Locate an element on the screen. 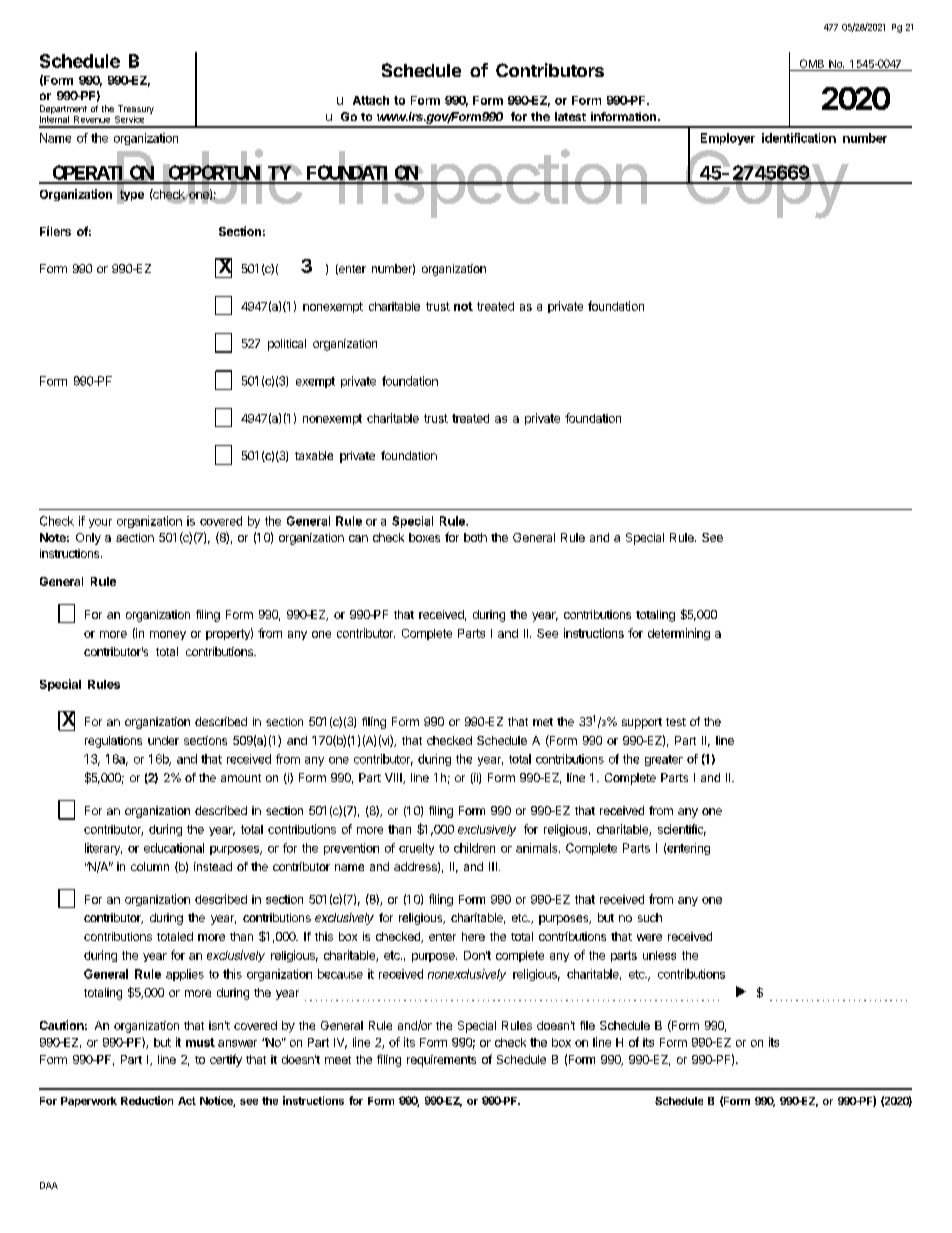  Reduction is located at coordinates (147, 1100).
